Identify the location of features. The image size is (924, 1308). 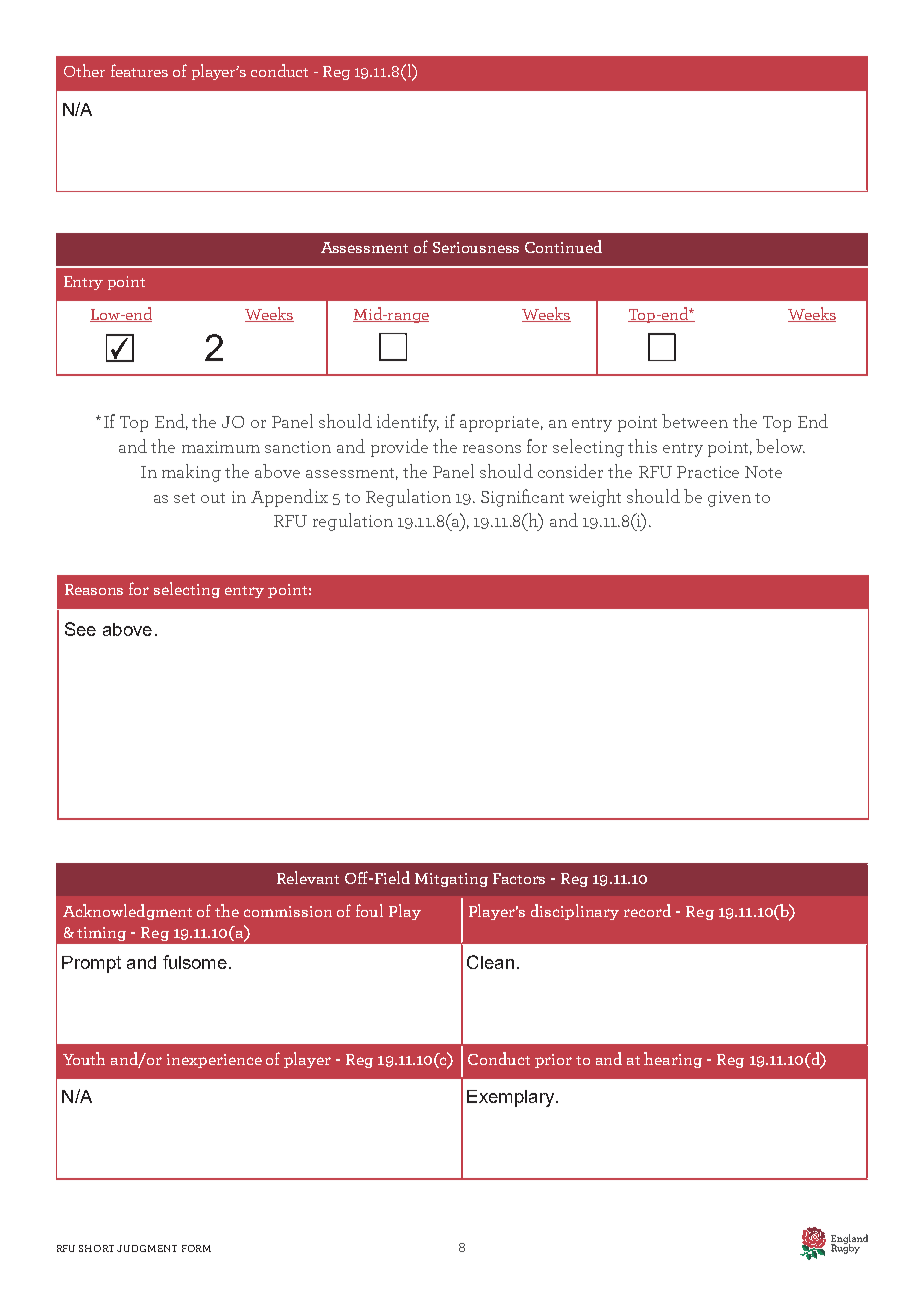
(139, 70).
